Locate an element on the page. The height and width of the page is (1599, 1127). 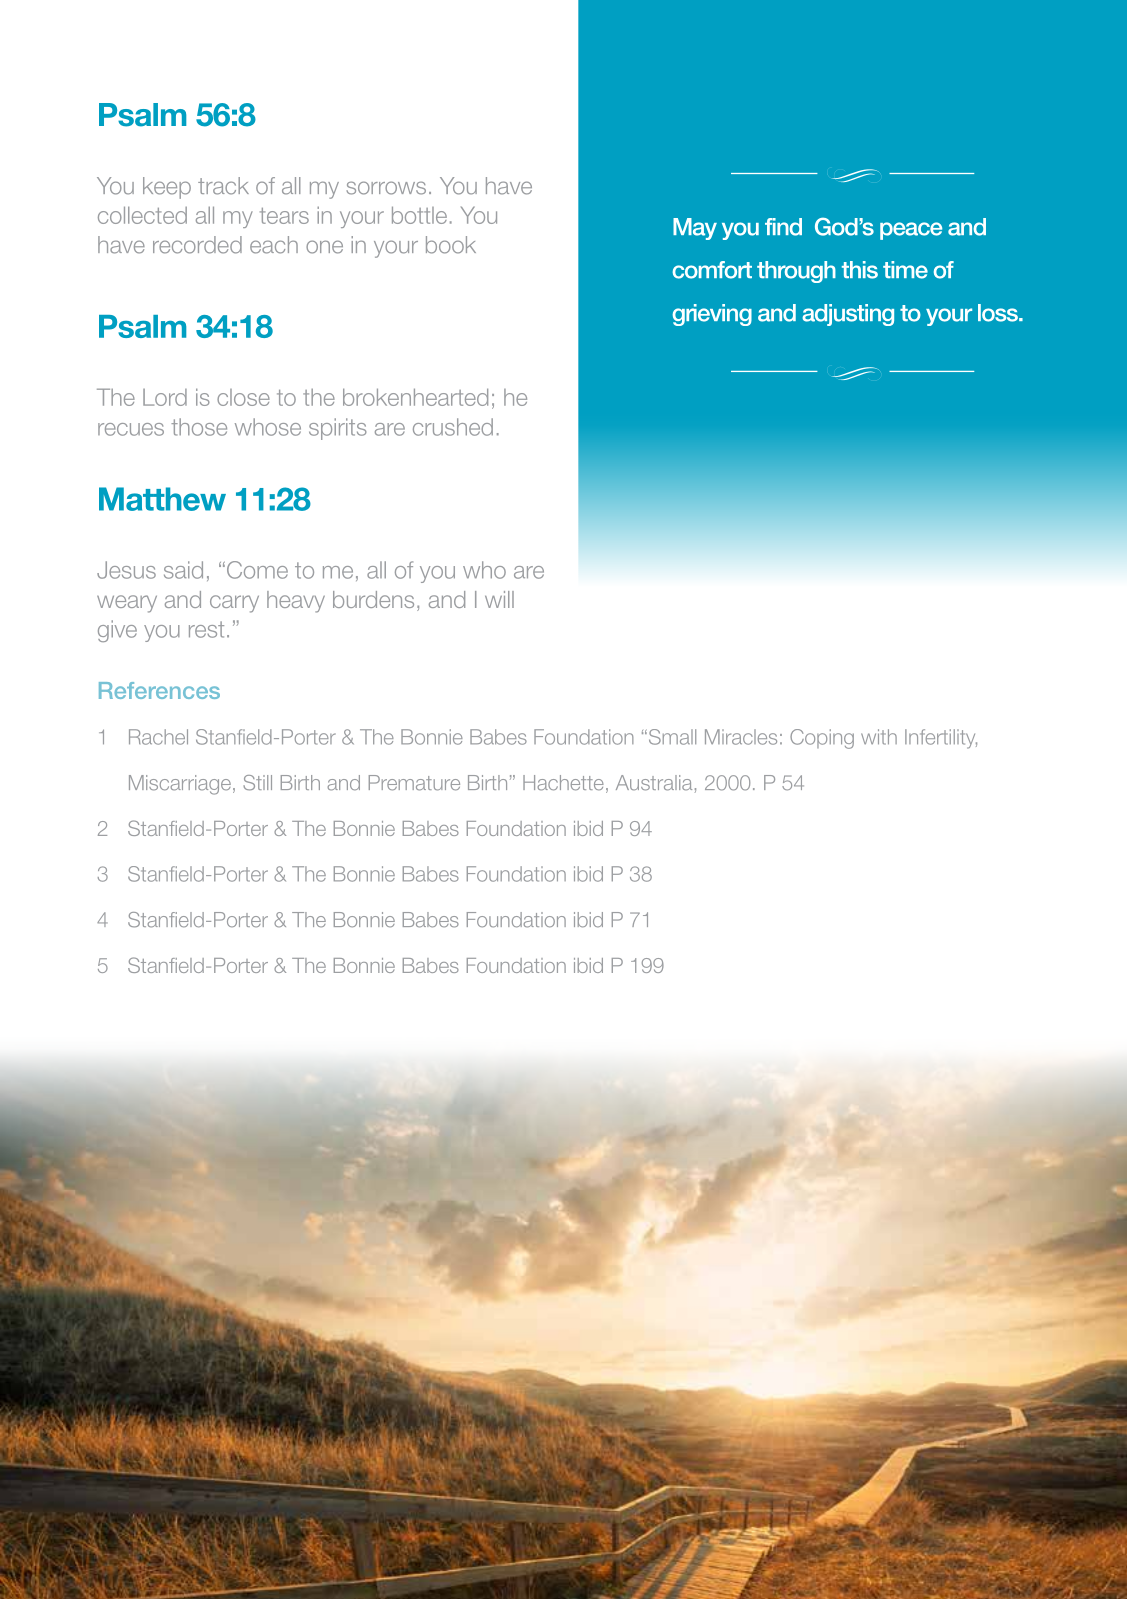
Hachette is located at coordinates (563, 783).
